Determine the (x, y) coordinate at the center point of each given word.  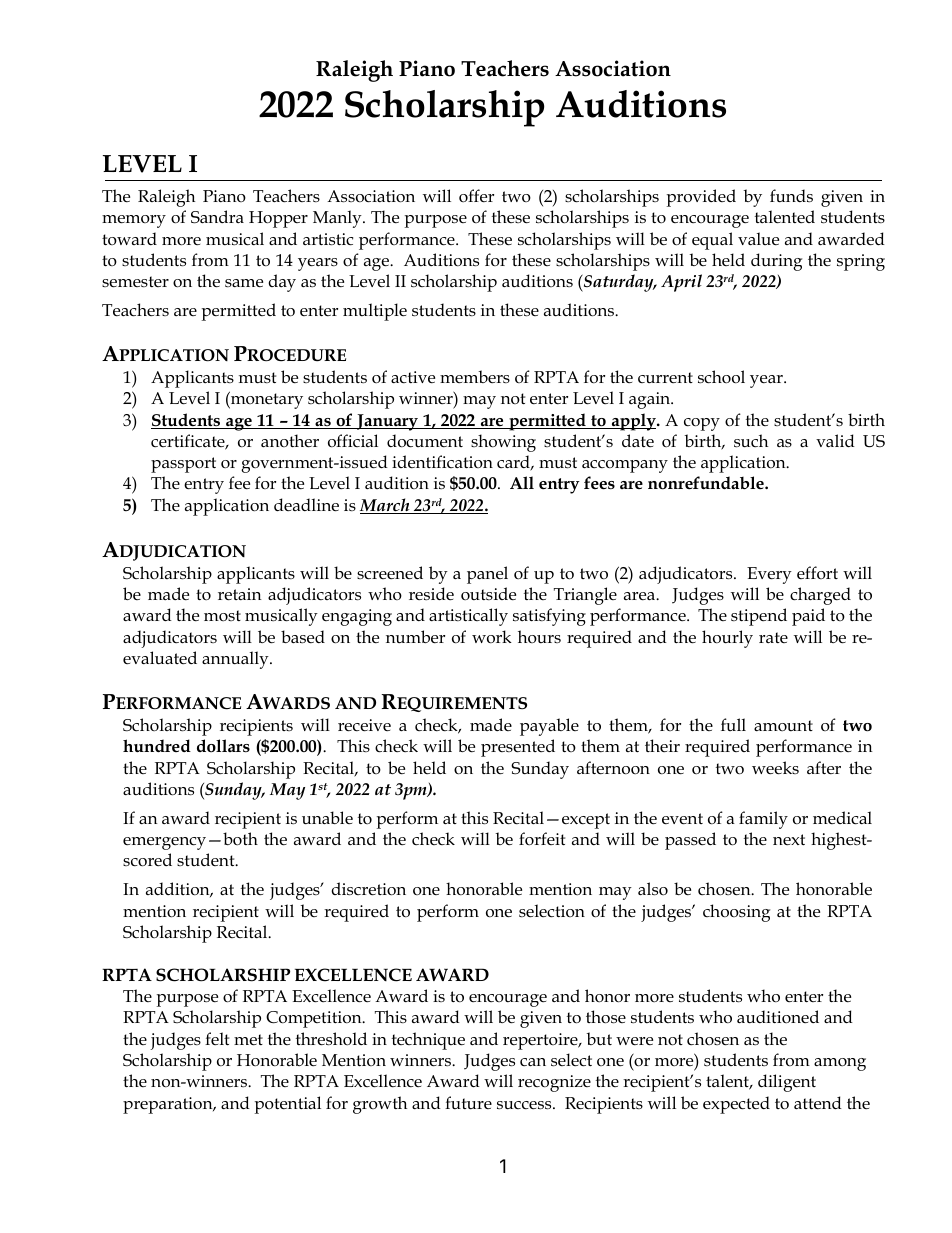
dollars (223, 746)
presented (518, 748)
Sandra (217, 217)
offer (476, 196)
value (758, 239)
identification (442, 462)
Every (769, 575)
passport (183, 465)
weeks (775, 768)
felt (217, 1038)
